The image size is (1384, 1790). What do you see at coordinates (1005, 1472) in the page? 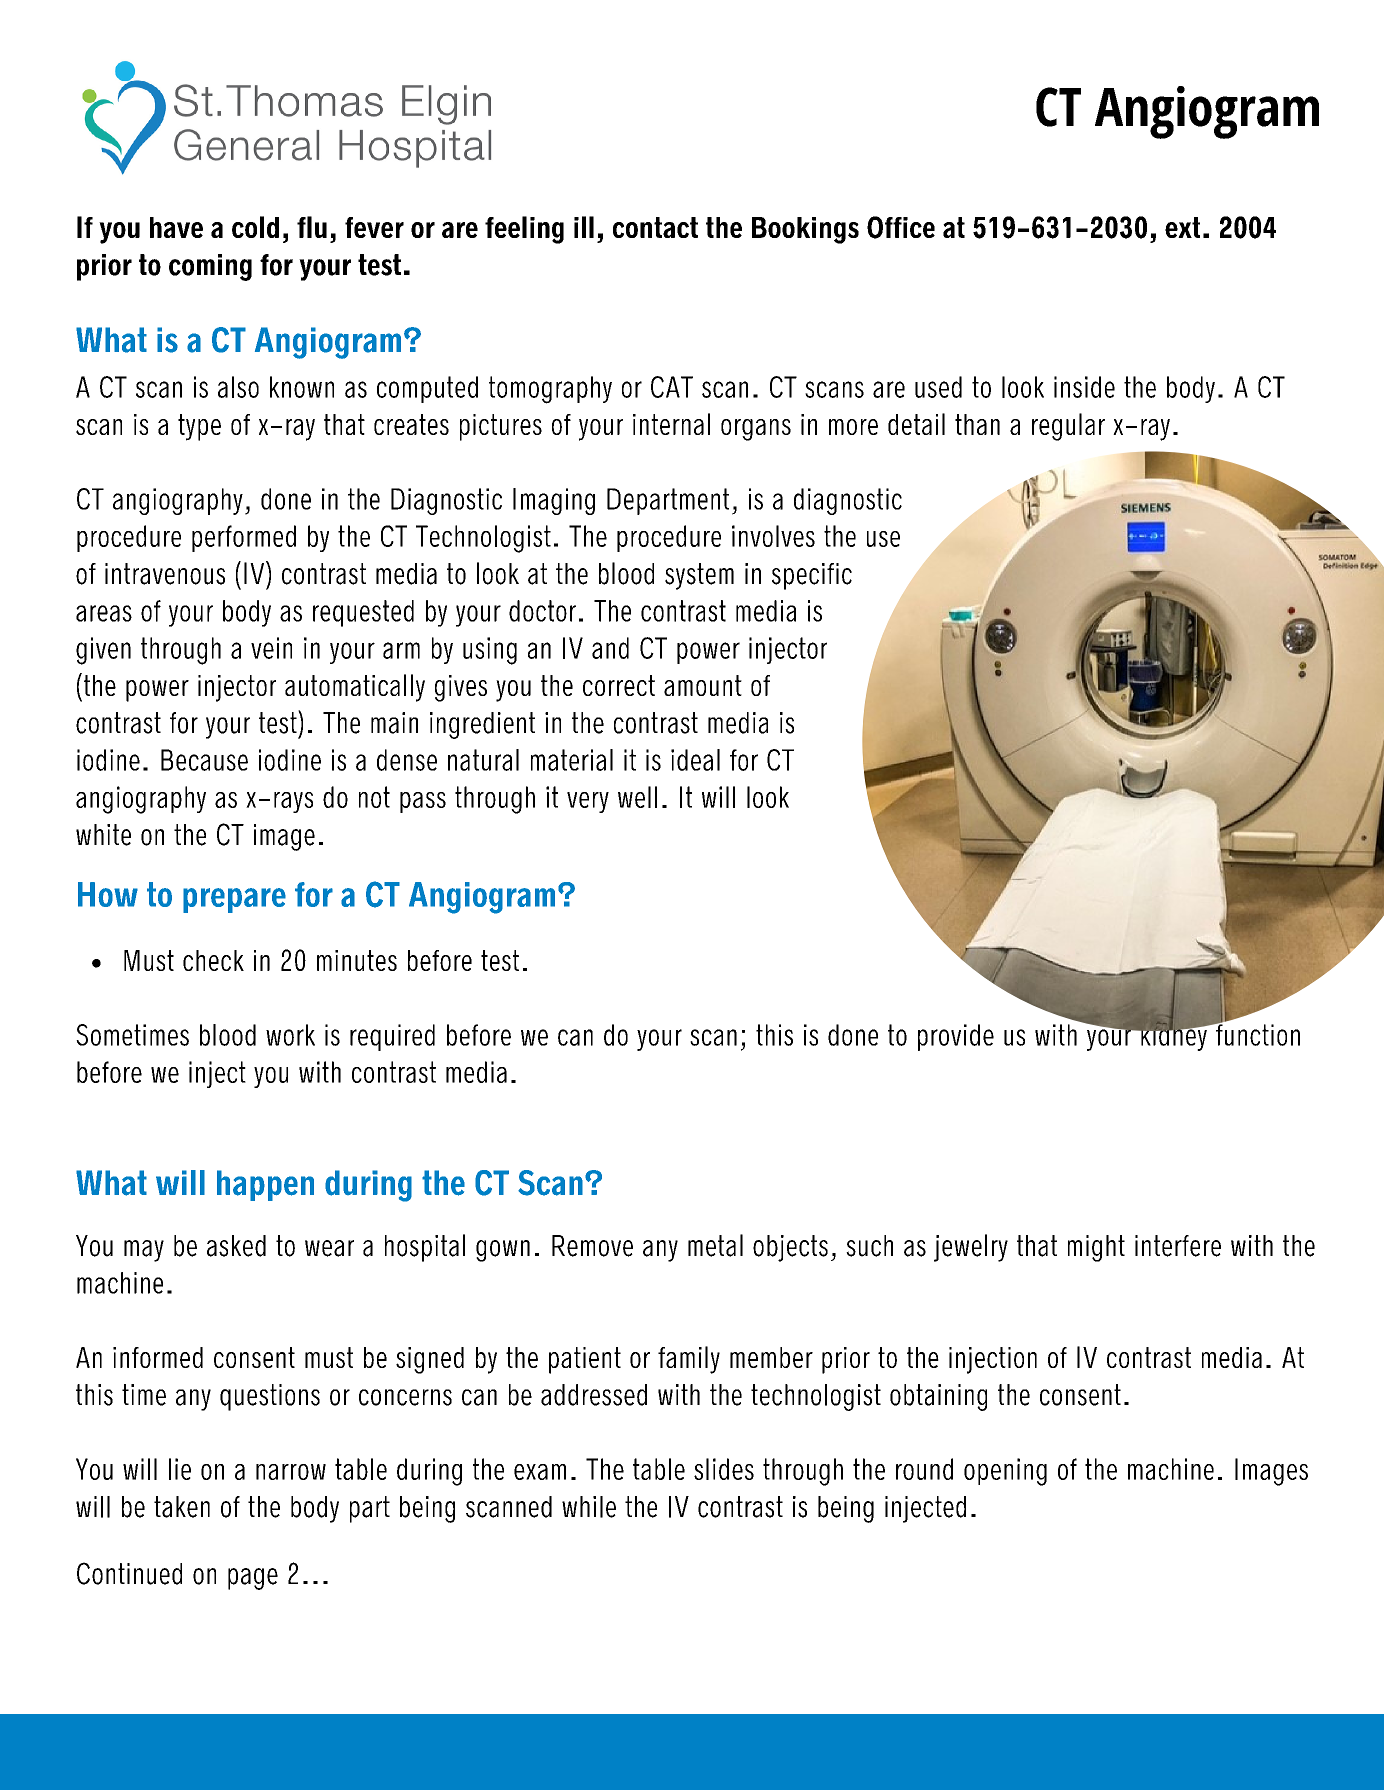
I see `opening` at bounding box center [1005, 1472].
